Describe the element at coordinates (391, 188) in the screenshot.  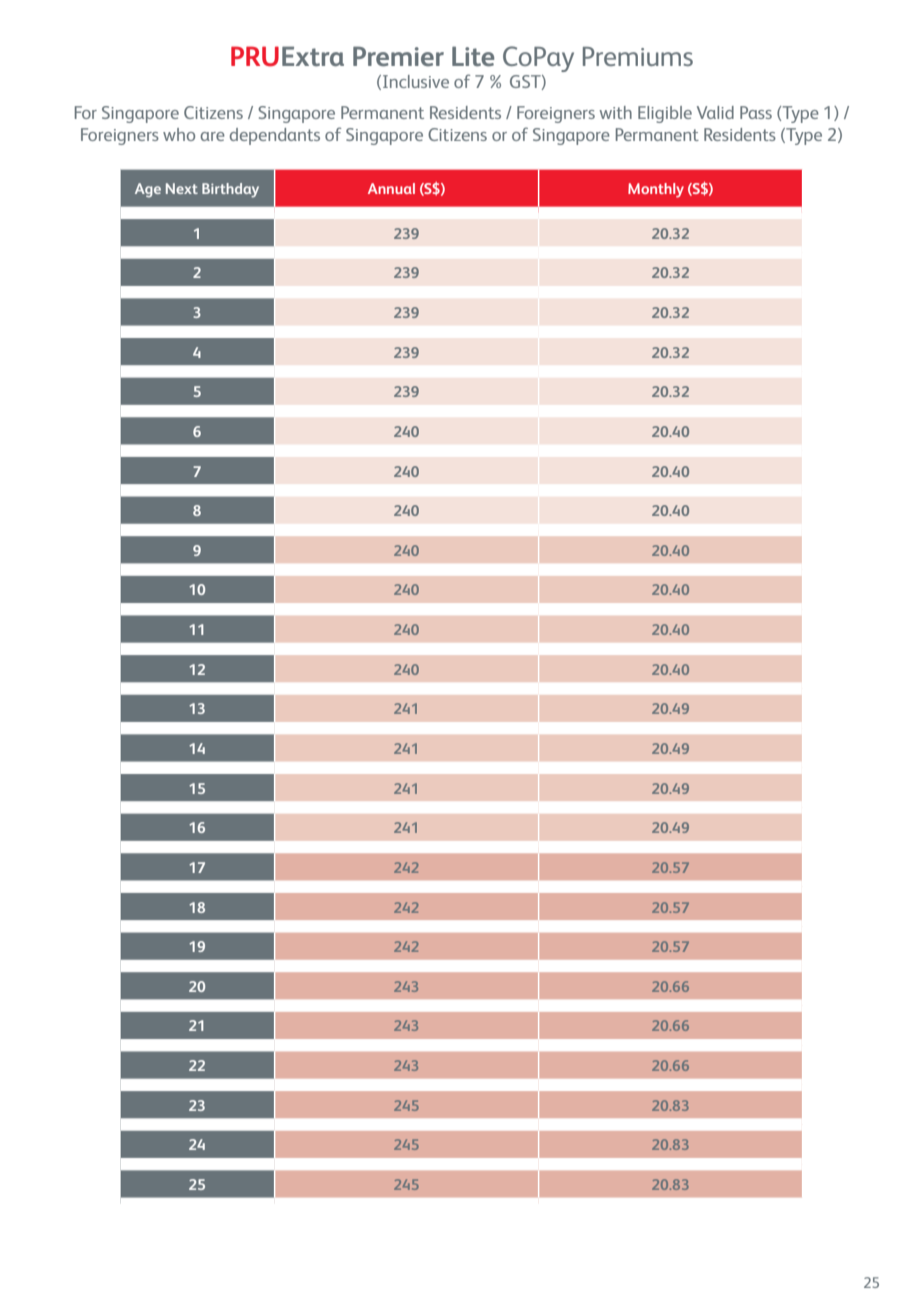
I see `Annual` at that location.
